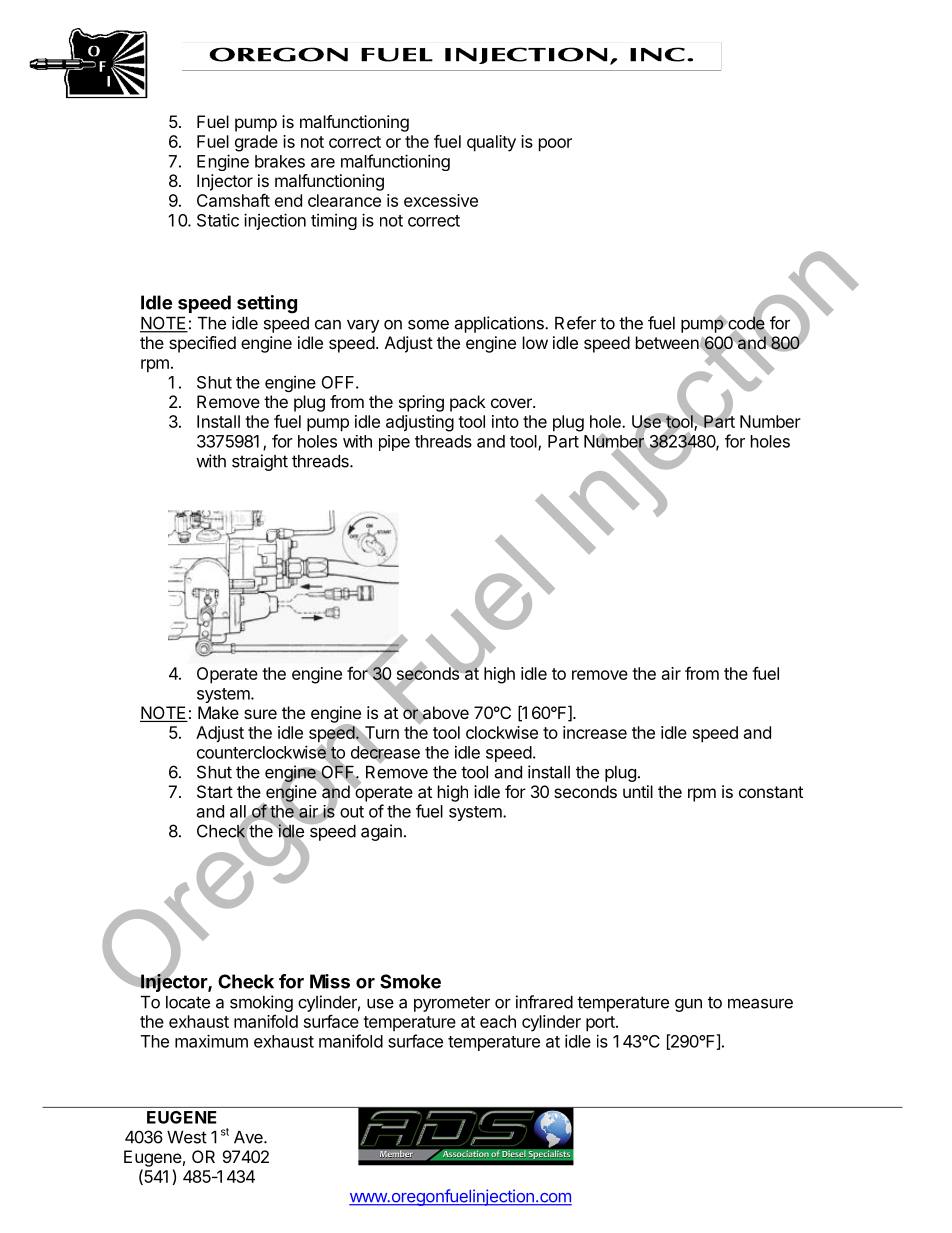 The width and height of the screenshot is (952, 1233). What do you see at coordinates (491, 143) in the screenshot?
I see `quality` at bounding box center [491, 143].
